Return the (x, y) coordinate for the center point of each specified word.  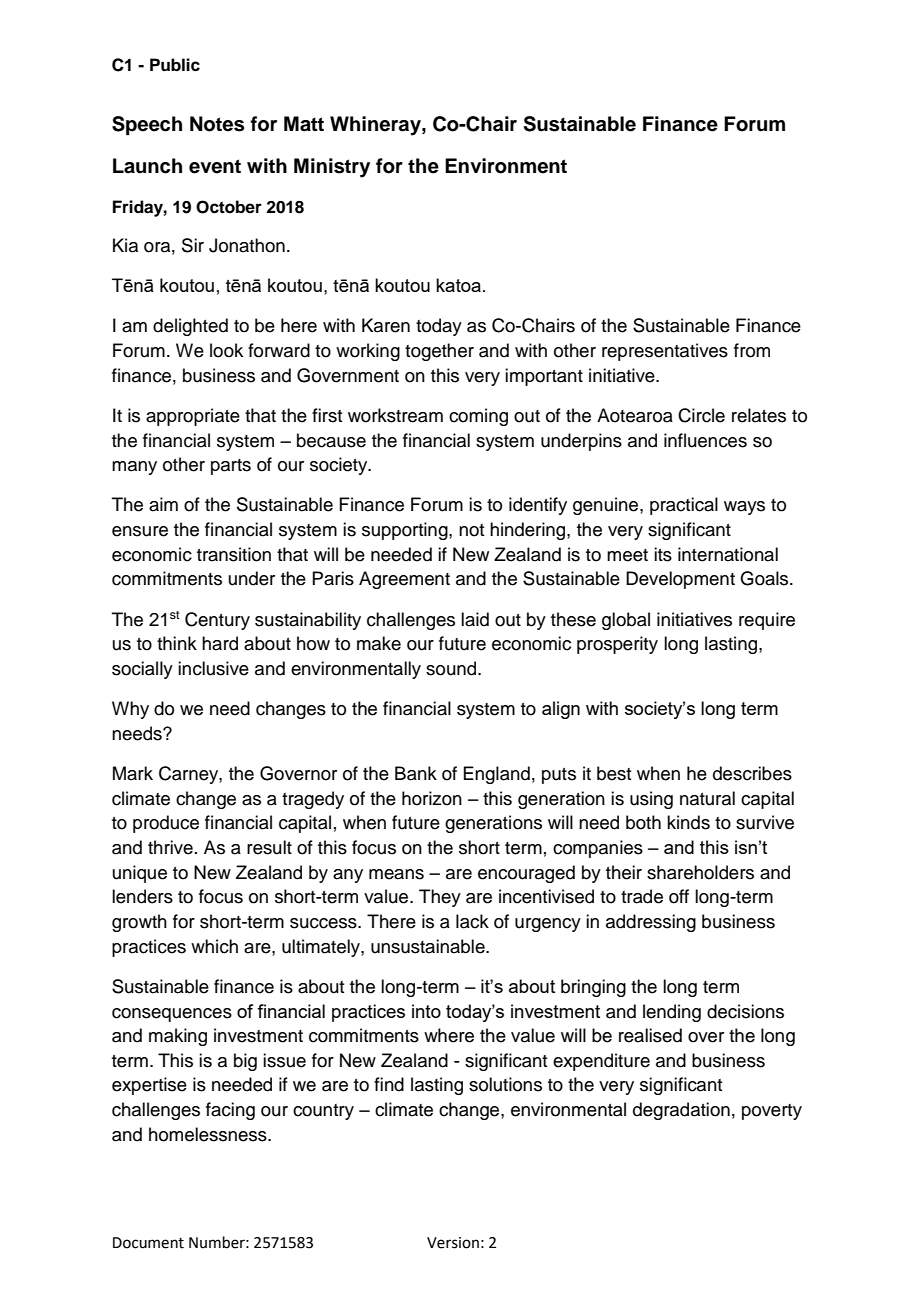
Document (148, 1243)
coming (478, 417)
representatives (665, 352)
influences (705, 440)
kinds (688, 822)
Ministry (332, 168)
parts (231, 467)
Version (453, 1243)
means (396, 874)
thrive (170, 847)
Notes (217, 124)
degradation (681, 1111)
